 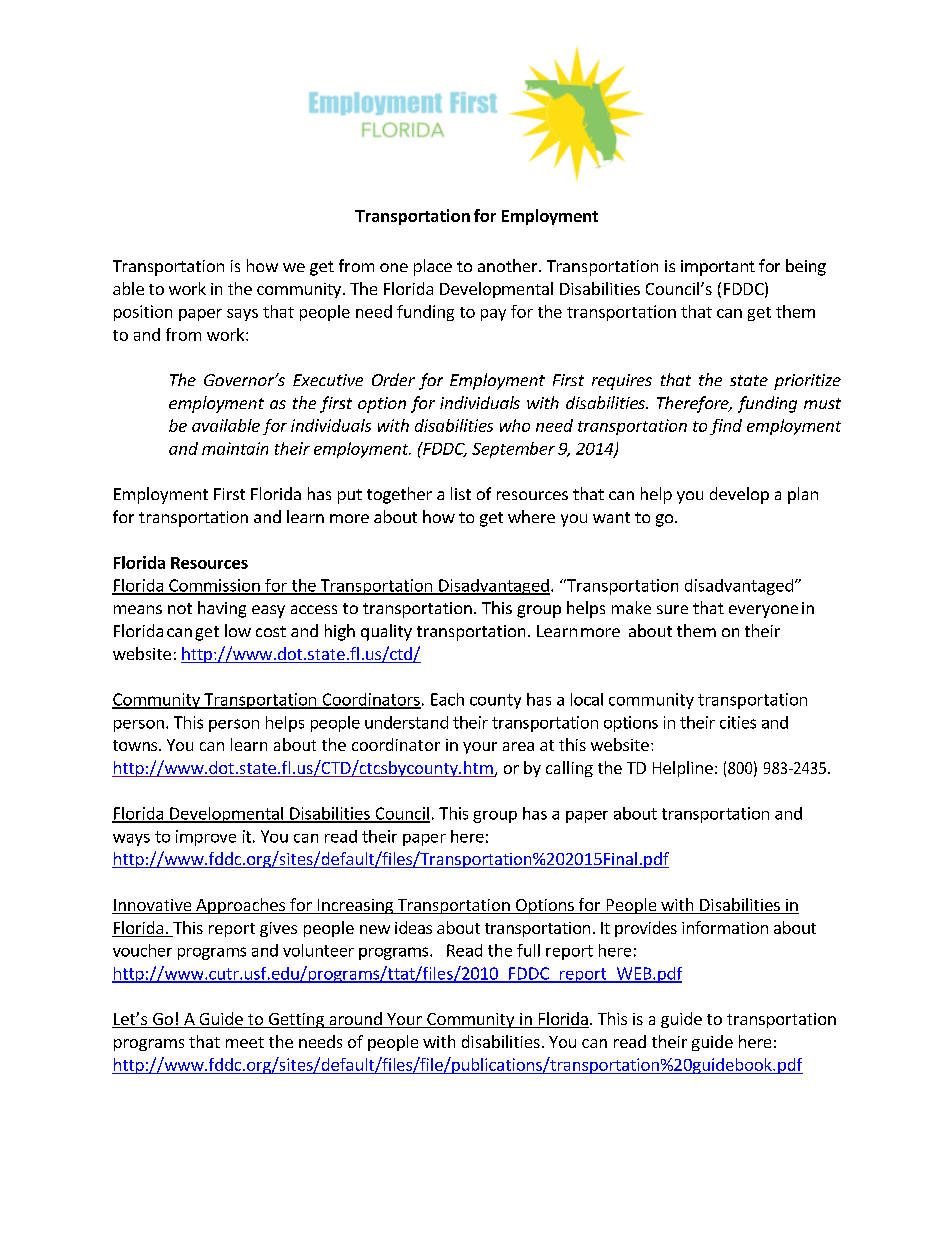 What do you see at coordinates (242, 315) in the screenshot?
I see `says` at bounding box center [242, 315].
